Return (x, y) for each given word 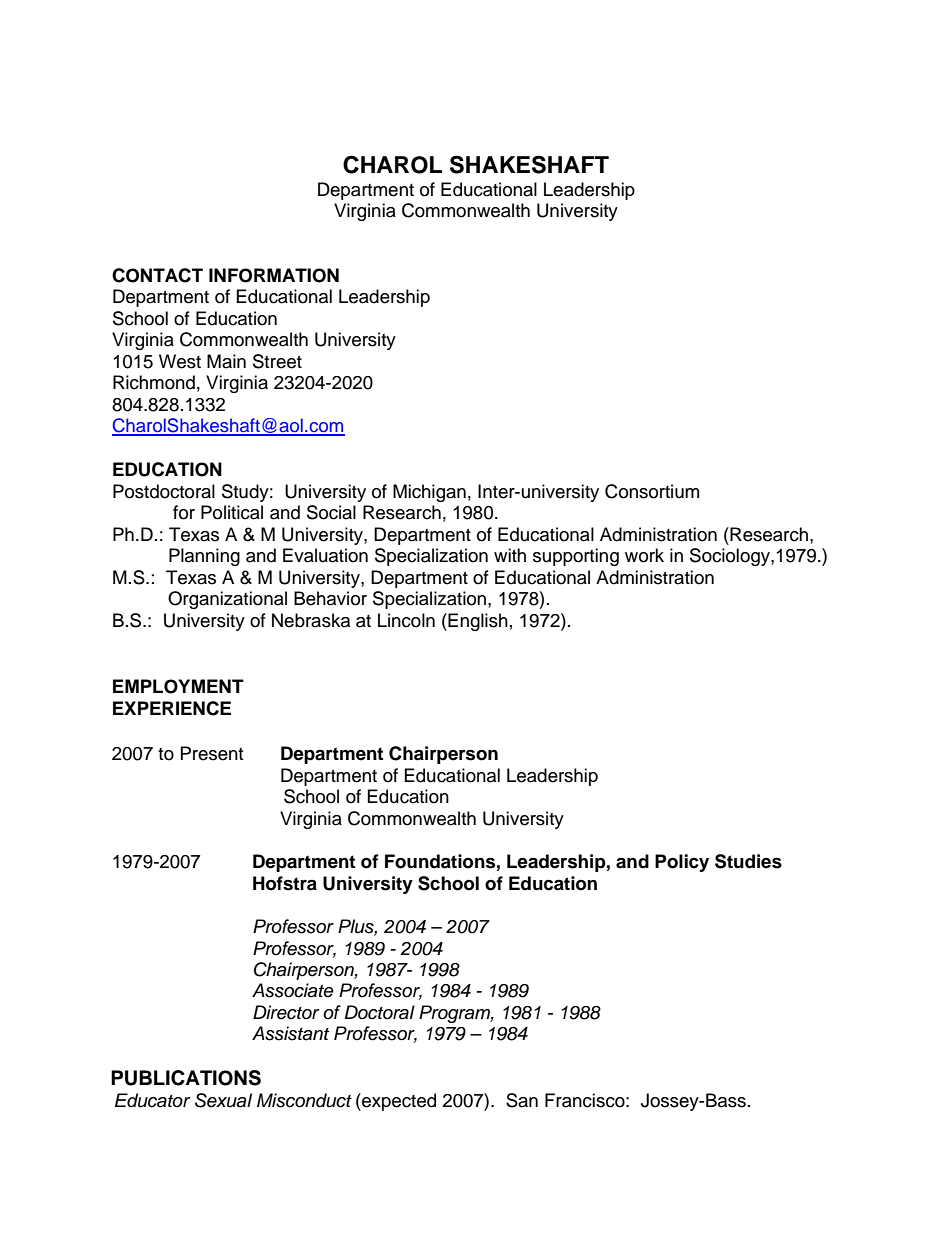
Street (277, 361)
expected (398, 1102)
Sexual (223, 1100)
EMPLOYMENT (178, 686)
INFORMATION (274, 275)
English (477, 622)
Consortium (652, 491)
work (644, 555)
